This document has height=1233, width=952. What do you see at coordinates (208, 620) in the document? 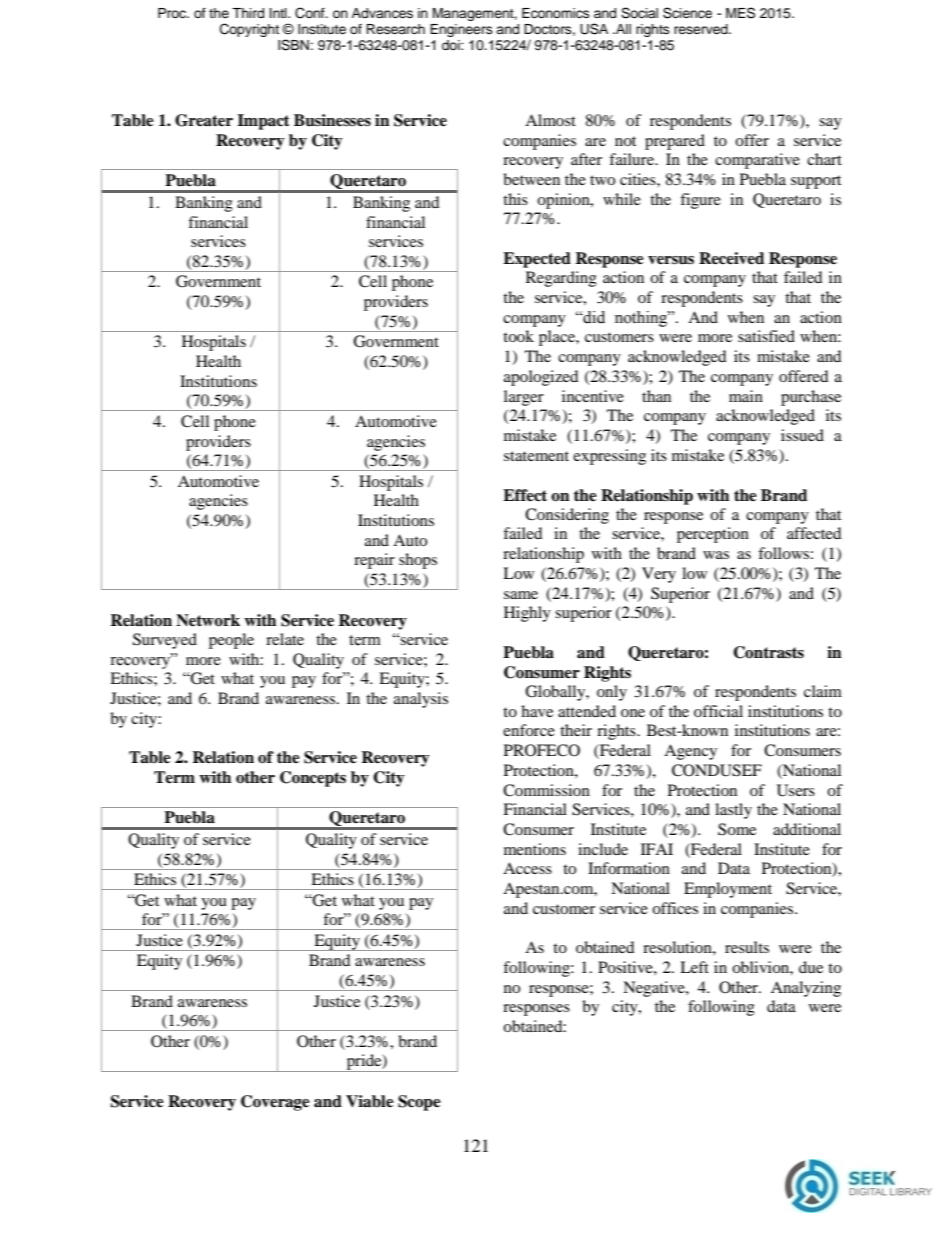
I see `Network` at bounding box center [208, 620].
